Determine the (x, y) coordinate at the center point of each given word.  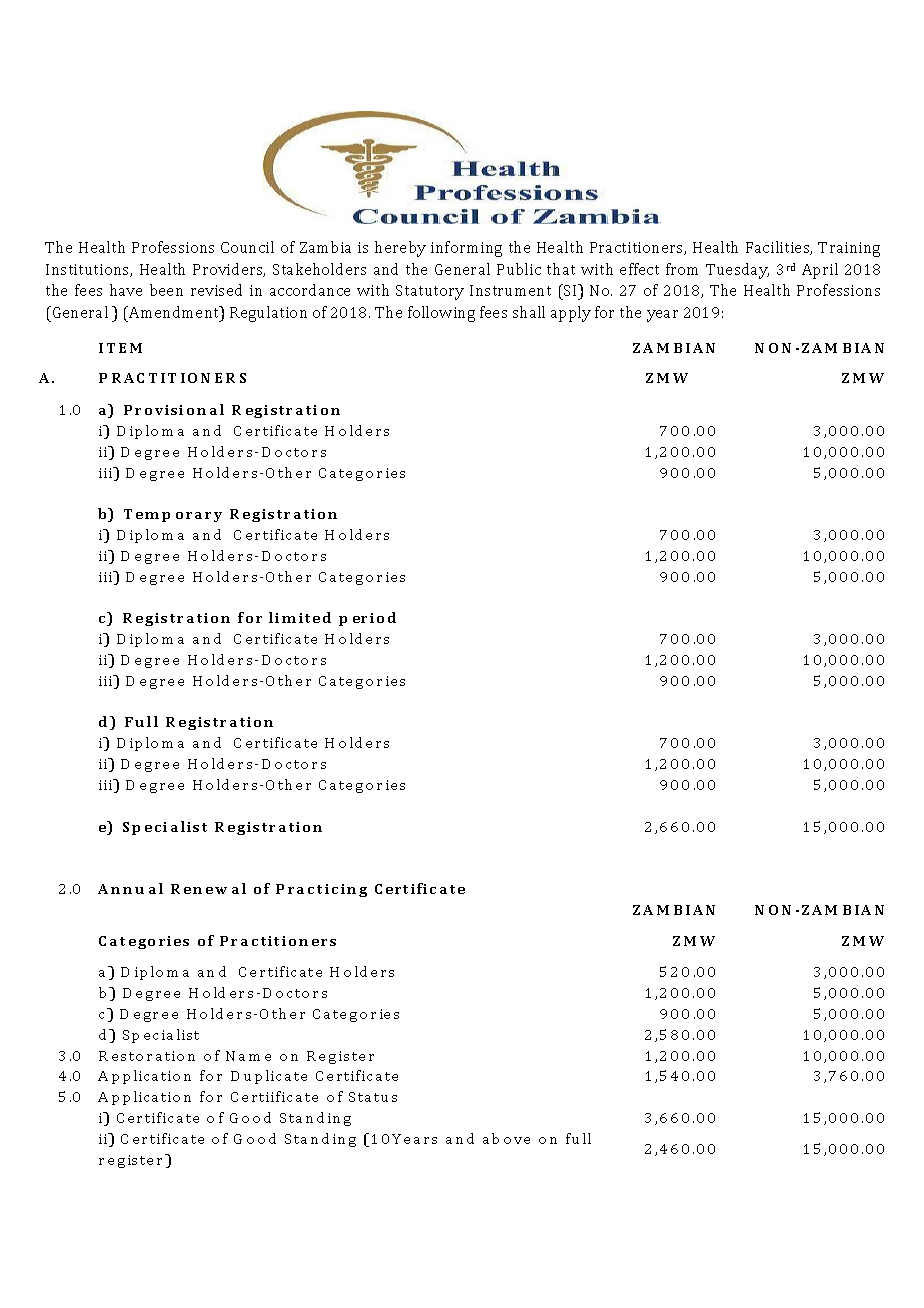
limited (300, 617)
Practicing (321, 890)
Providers (229, 270)
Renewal (208, 888)
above (506, 1138)
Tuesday (737, 271)
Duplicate (269, 1077)
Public (519, 269)
